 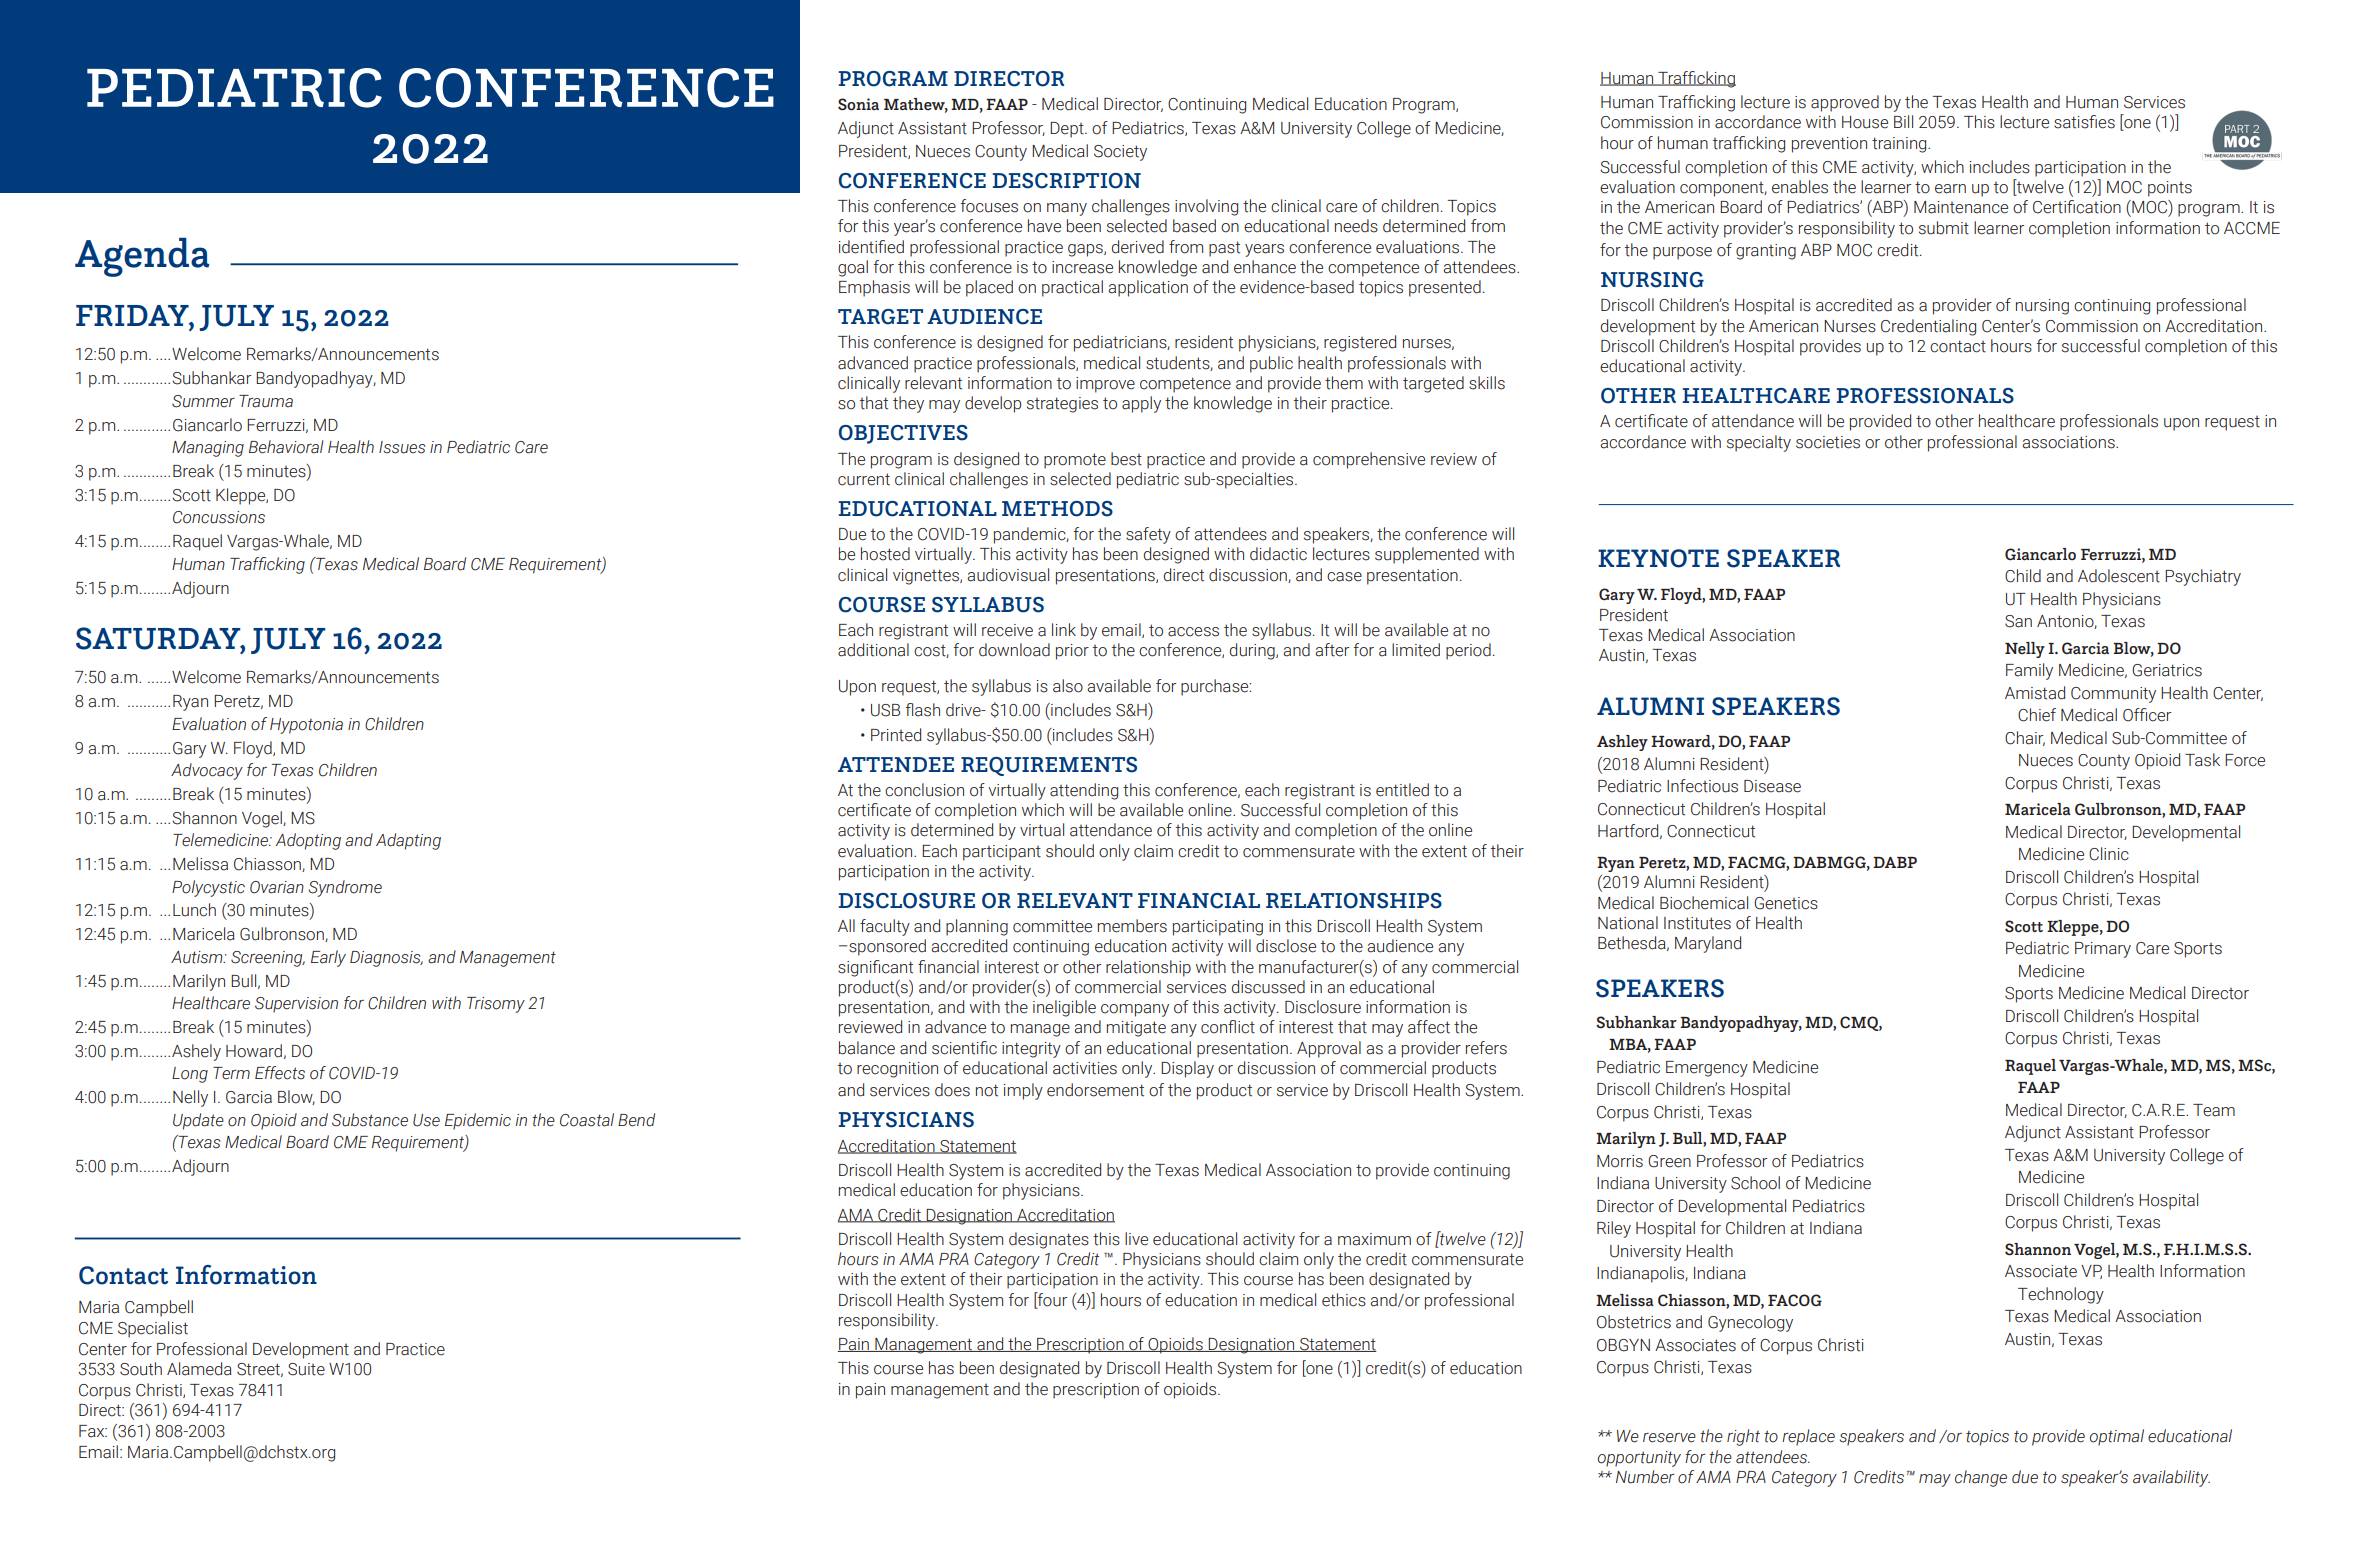 What do you see at coordinates (207, 771) in the screenshot?
I see `Advocacy` at bounding box center [207, 771].
